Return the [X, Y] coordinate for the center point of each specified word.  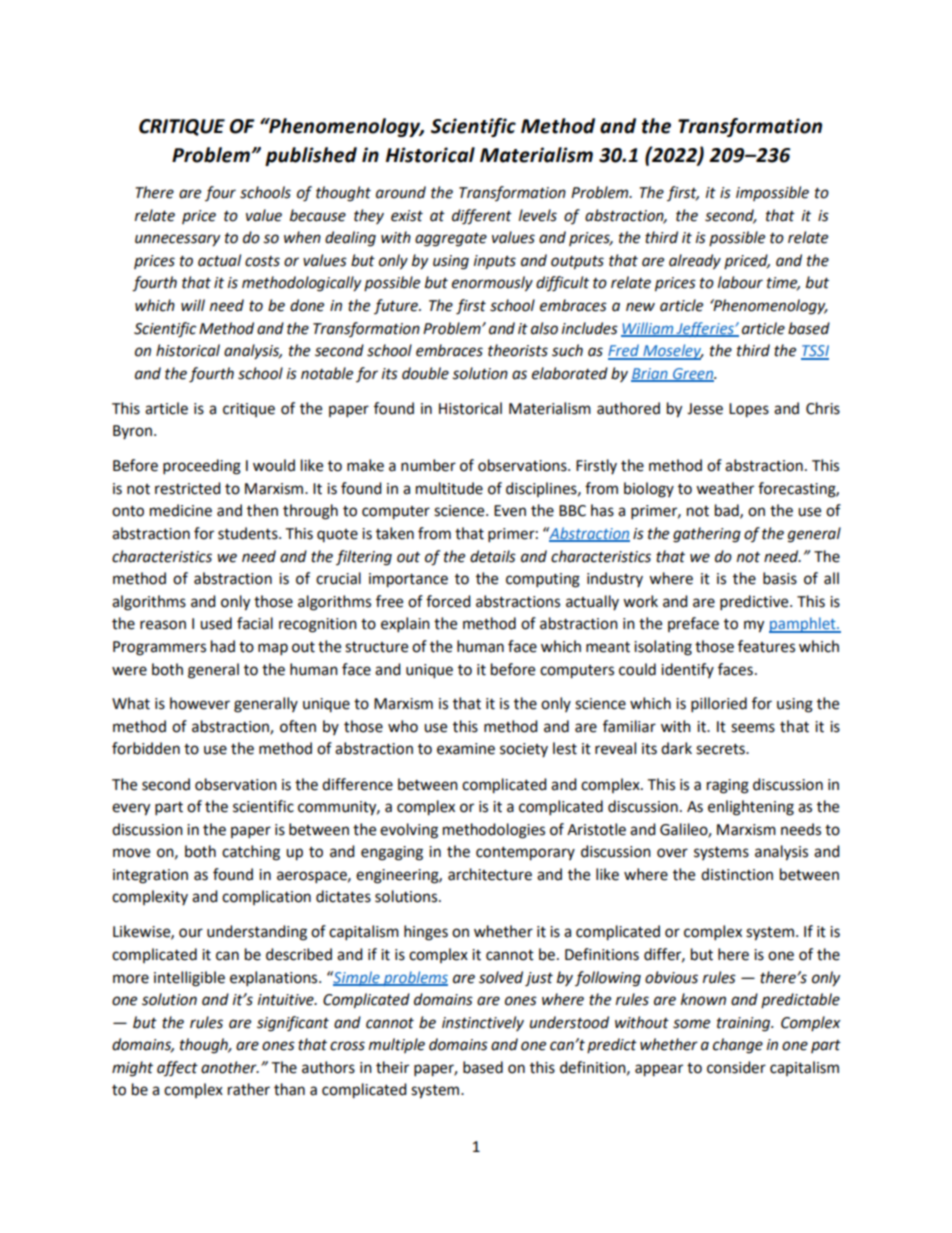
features [766, 646]
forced [448, 601]
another [230, 1067]
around [401, 192]
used [216, 623]
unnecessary [177, 240]
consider [736, 1067]
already [695, 262]
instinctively [483, 1023]
